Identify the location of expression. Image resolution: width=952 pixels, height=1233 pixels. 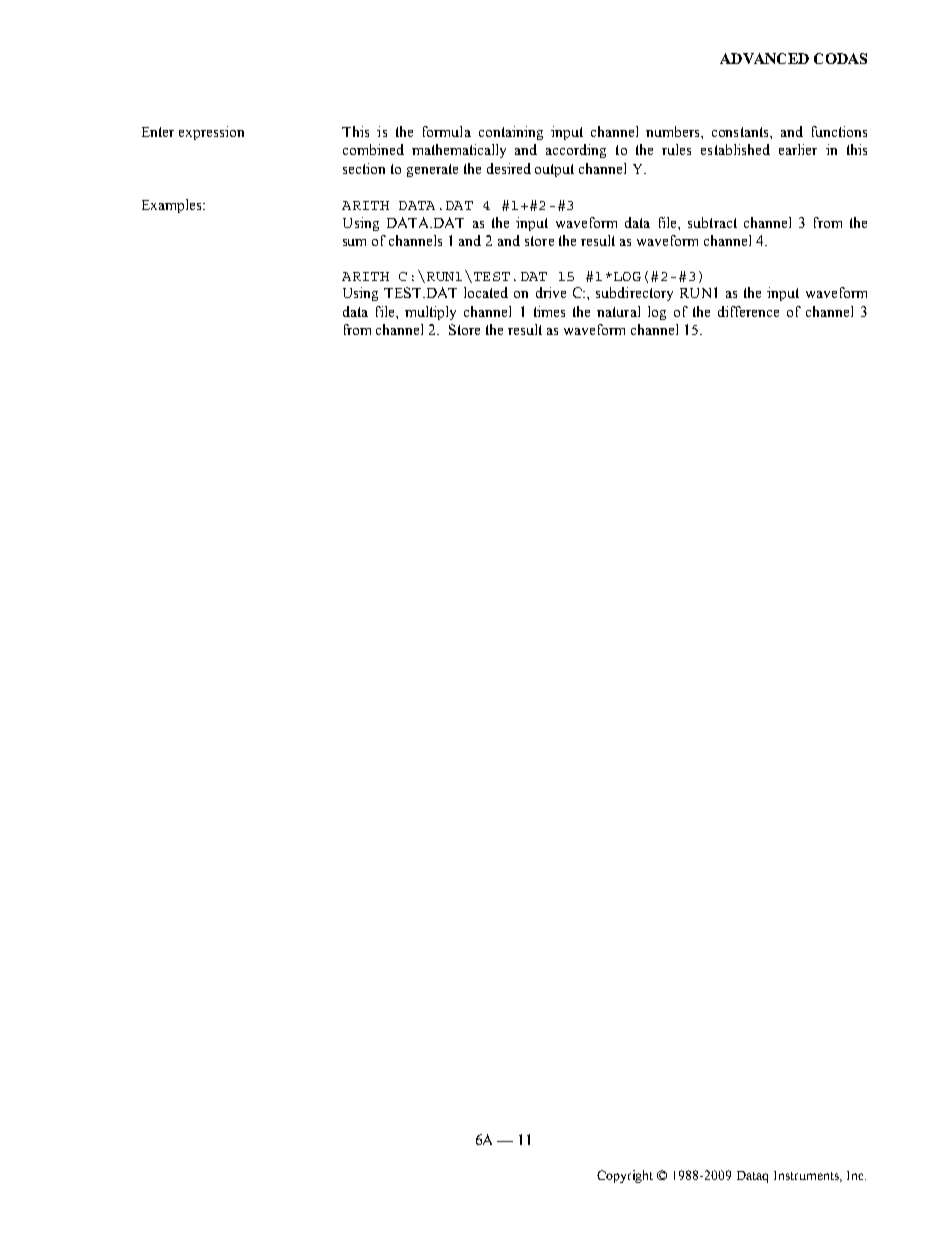
(211, 133).
